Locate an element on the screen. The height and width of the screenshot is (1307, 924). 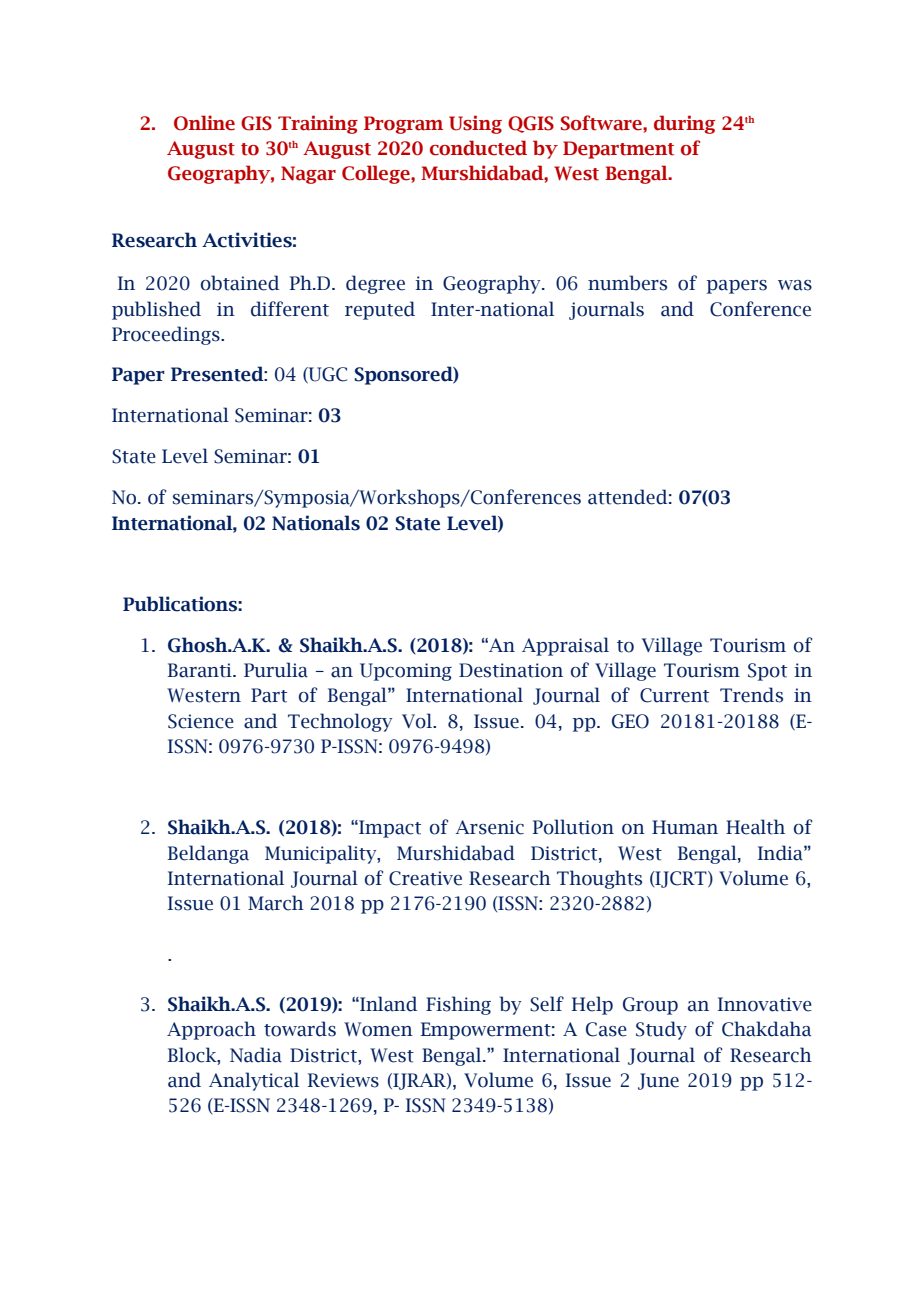
conducted is located at coordinates (478, 148).
